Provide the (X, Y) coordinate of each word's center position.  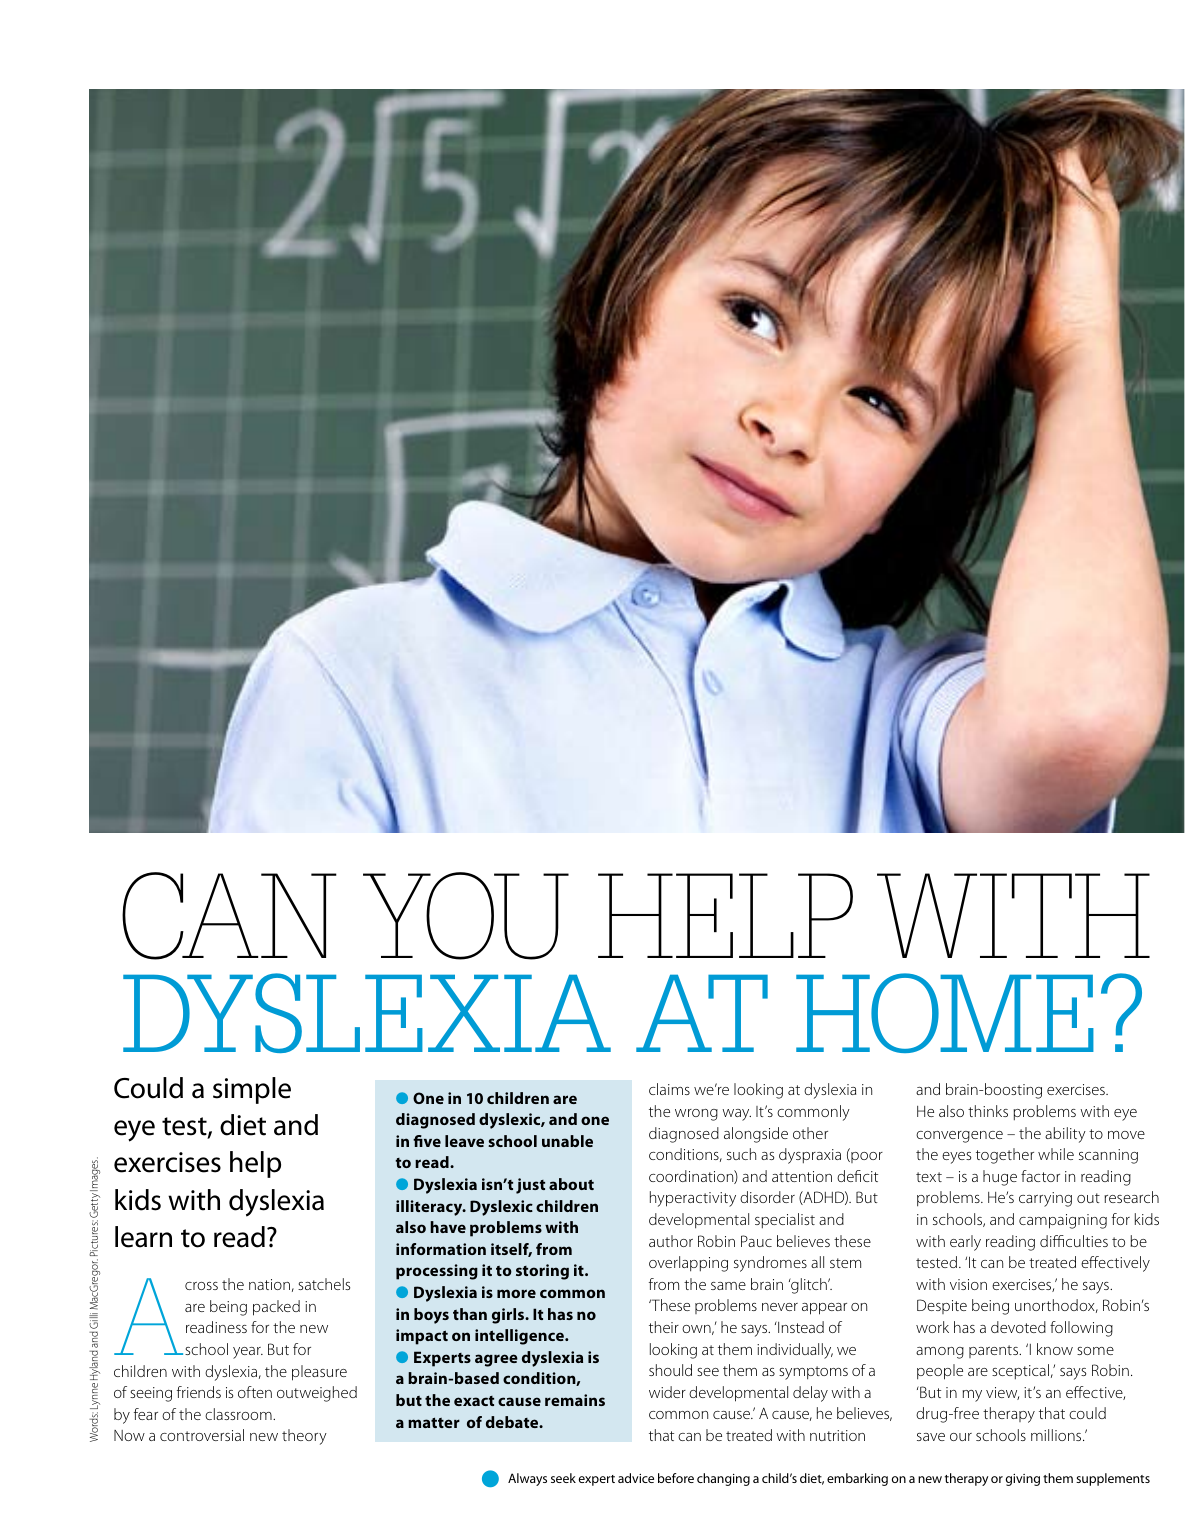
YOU (466, 916)
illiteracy (430, 1208)
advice (636, 1478)
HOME (945, 1013)
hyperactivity (693, 1199)
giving (1023, 1480)
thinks (988, 1111)
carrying (1045, 1199)
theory (304, 1437)
